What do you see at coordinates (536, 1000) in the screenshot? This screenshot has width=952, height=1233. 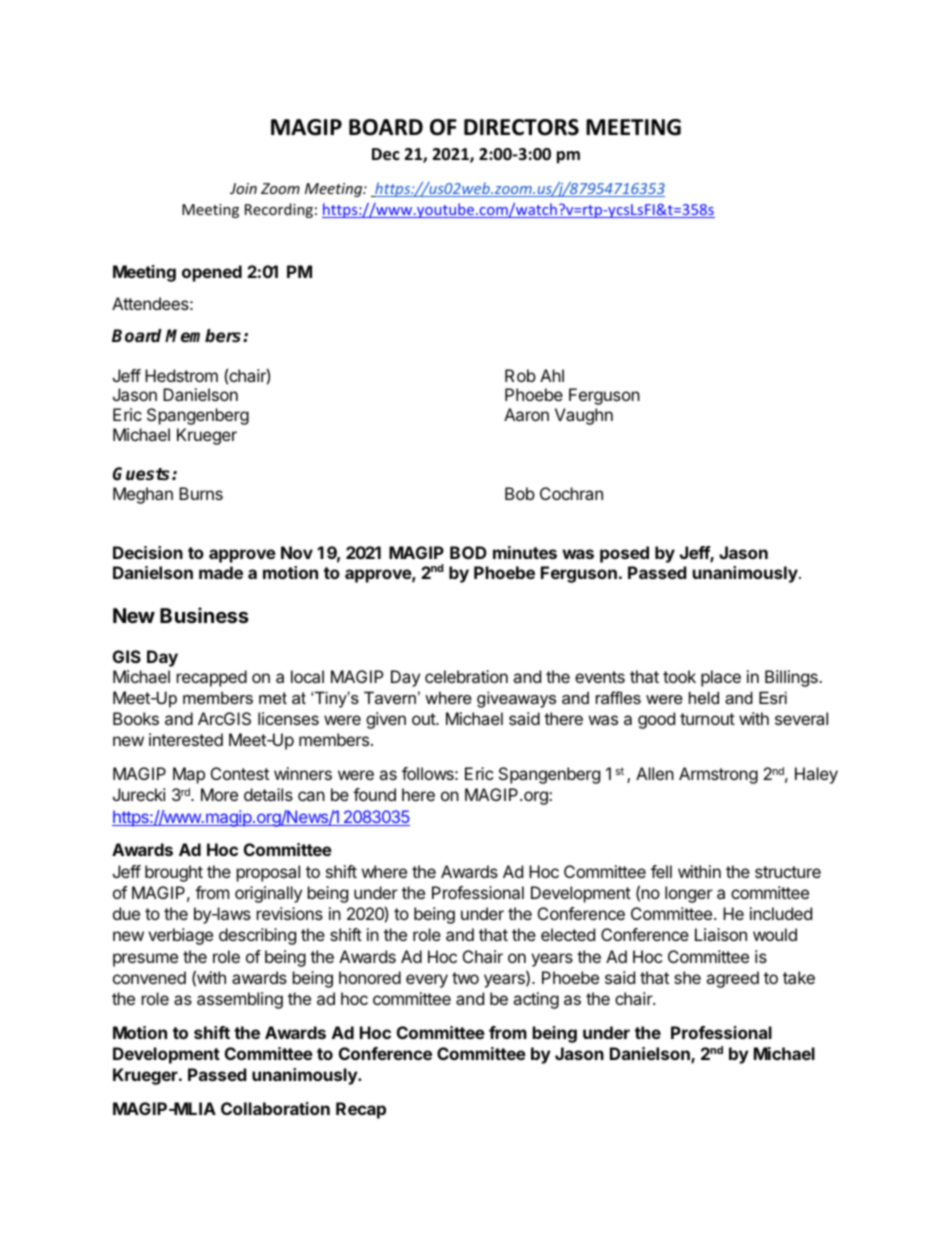 I see `acting` at bounding box center [536, 1000].
